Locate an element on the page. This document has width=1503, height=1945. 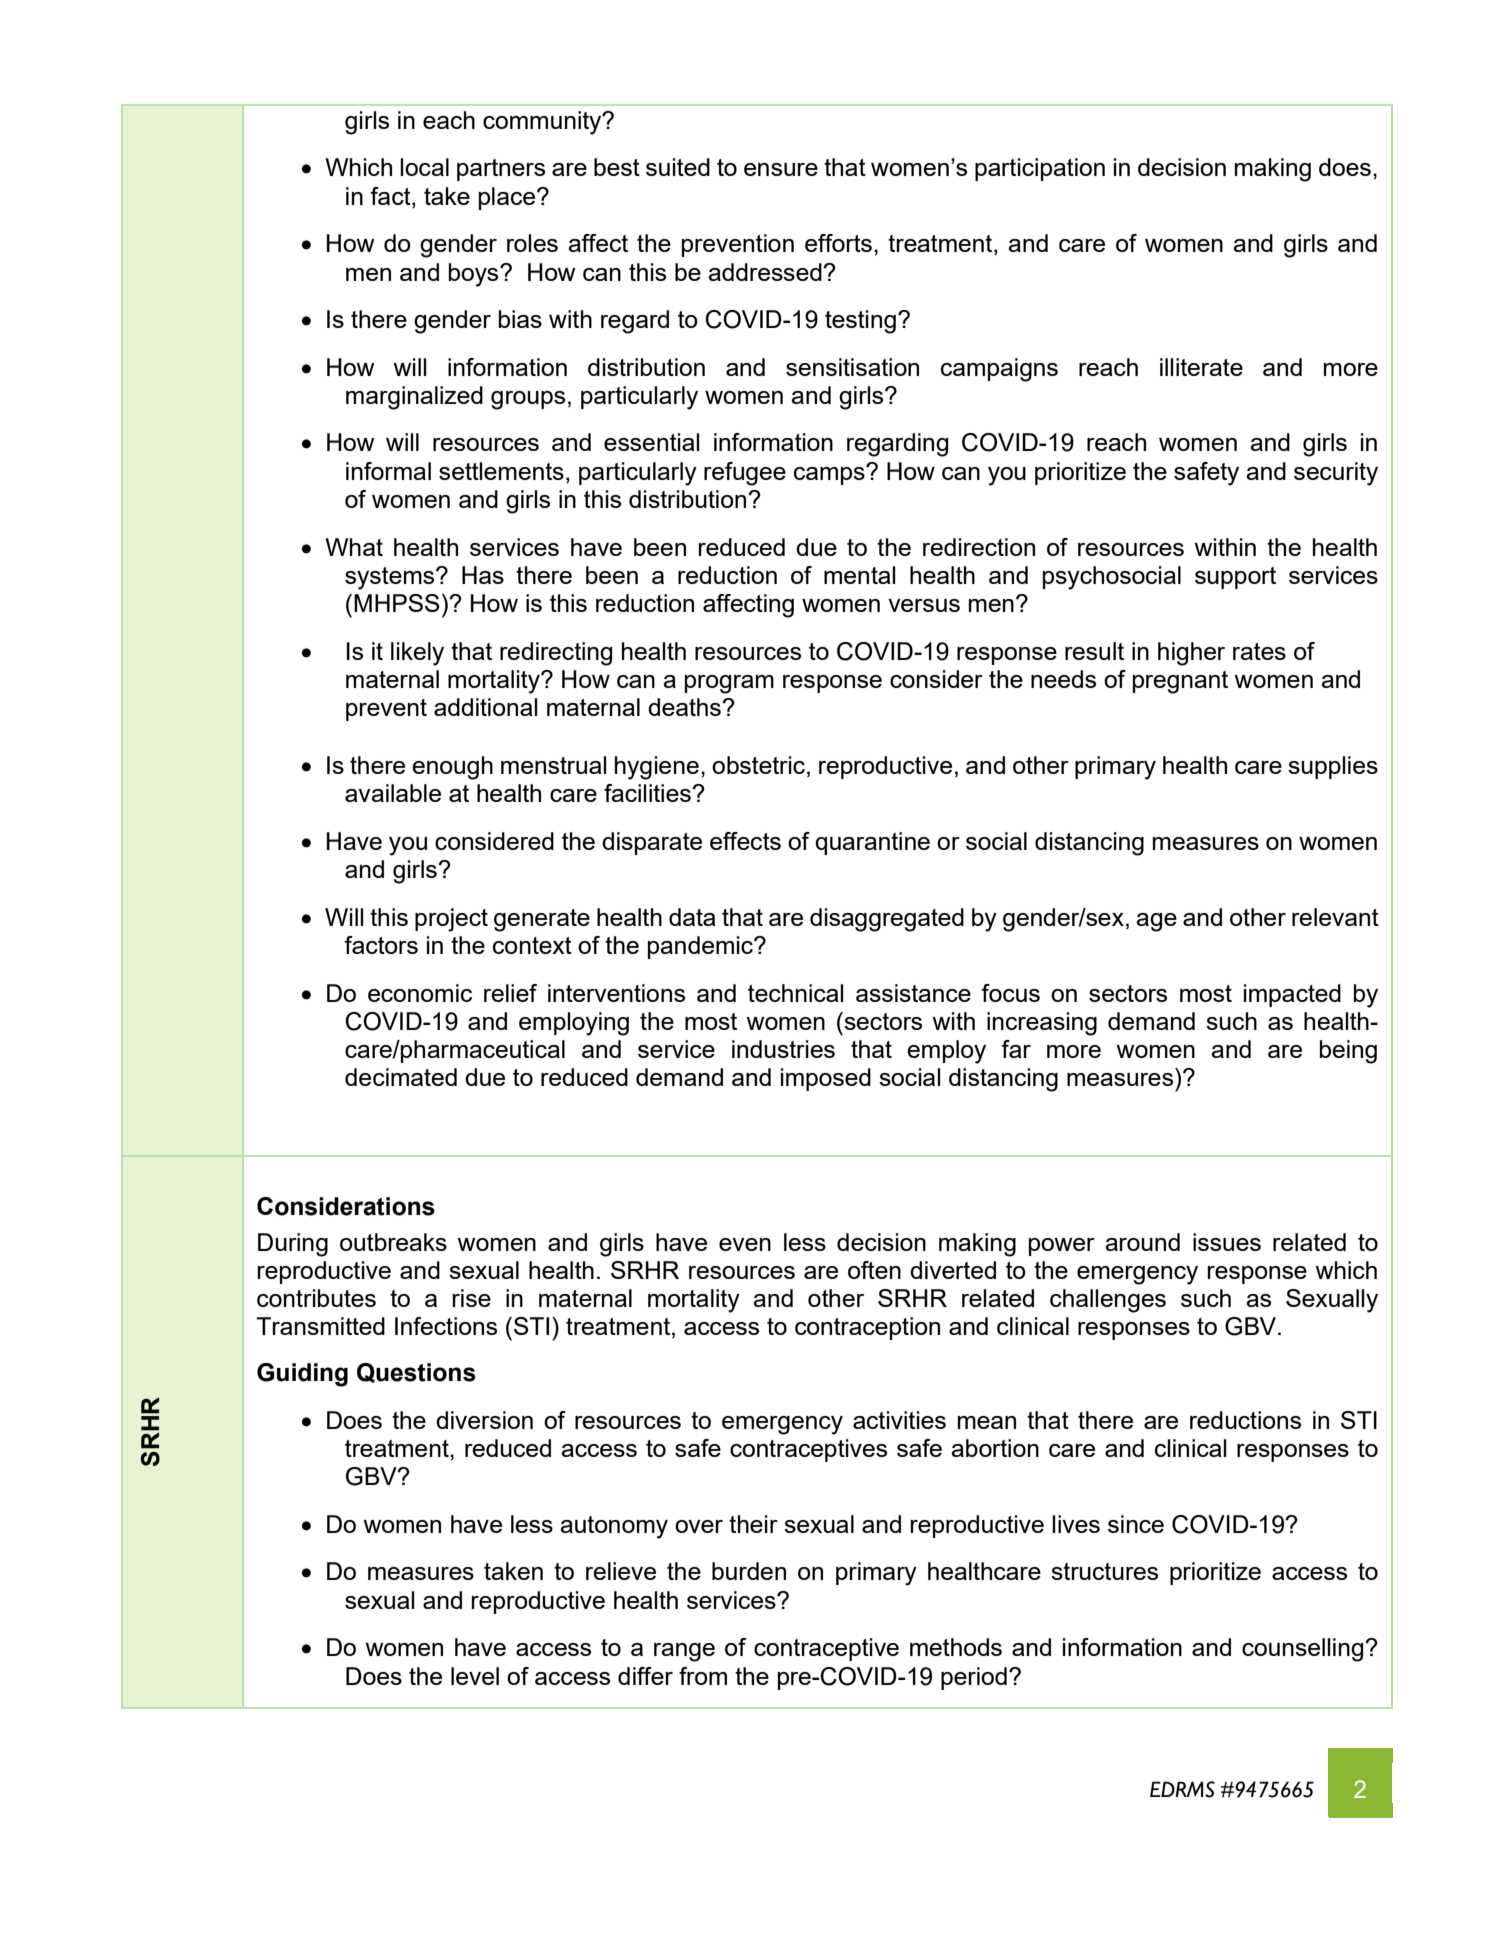
outbreaks is located at coordinates (393, 1242).
